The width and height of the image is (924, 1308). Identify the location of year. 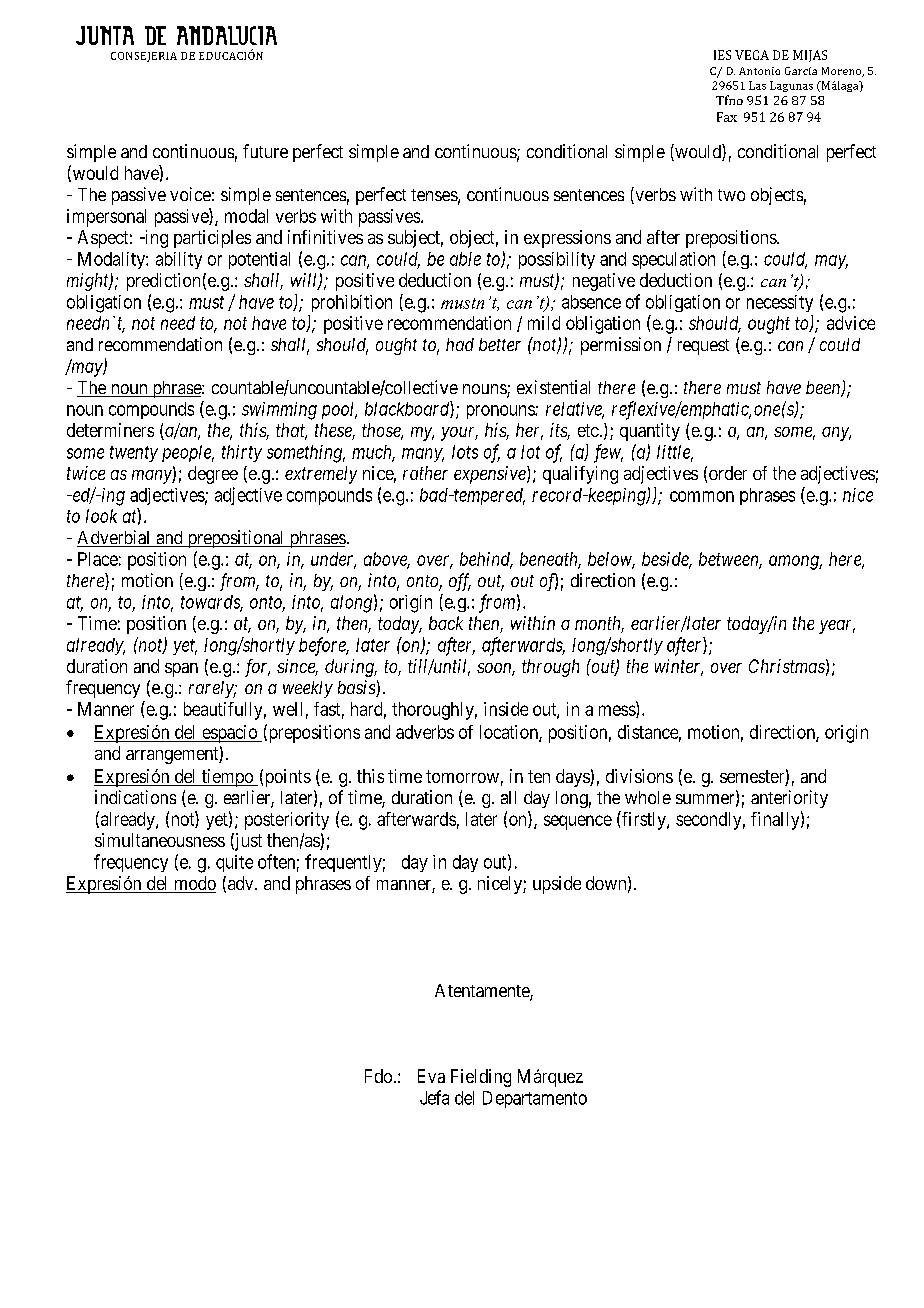
(837, 627).
